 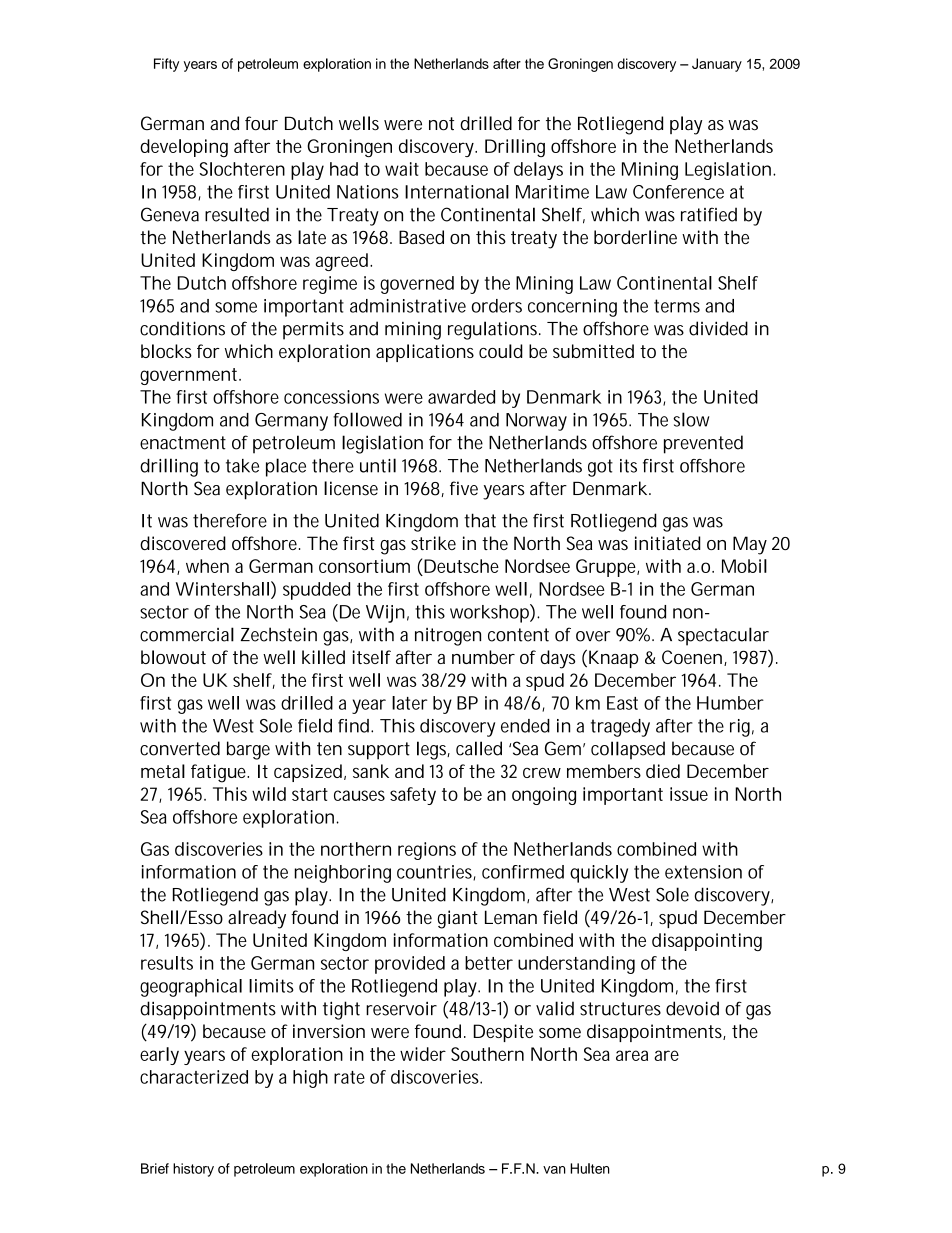 I want to click on applications, so click(x=425, y=353).
